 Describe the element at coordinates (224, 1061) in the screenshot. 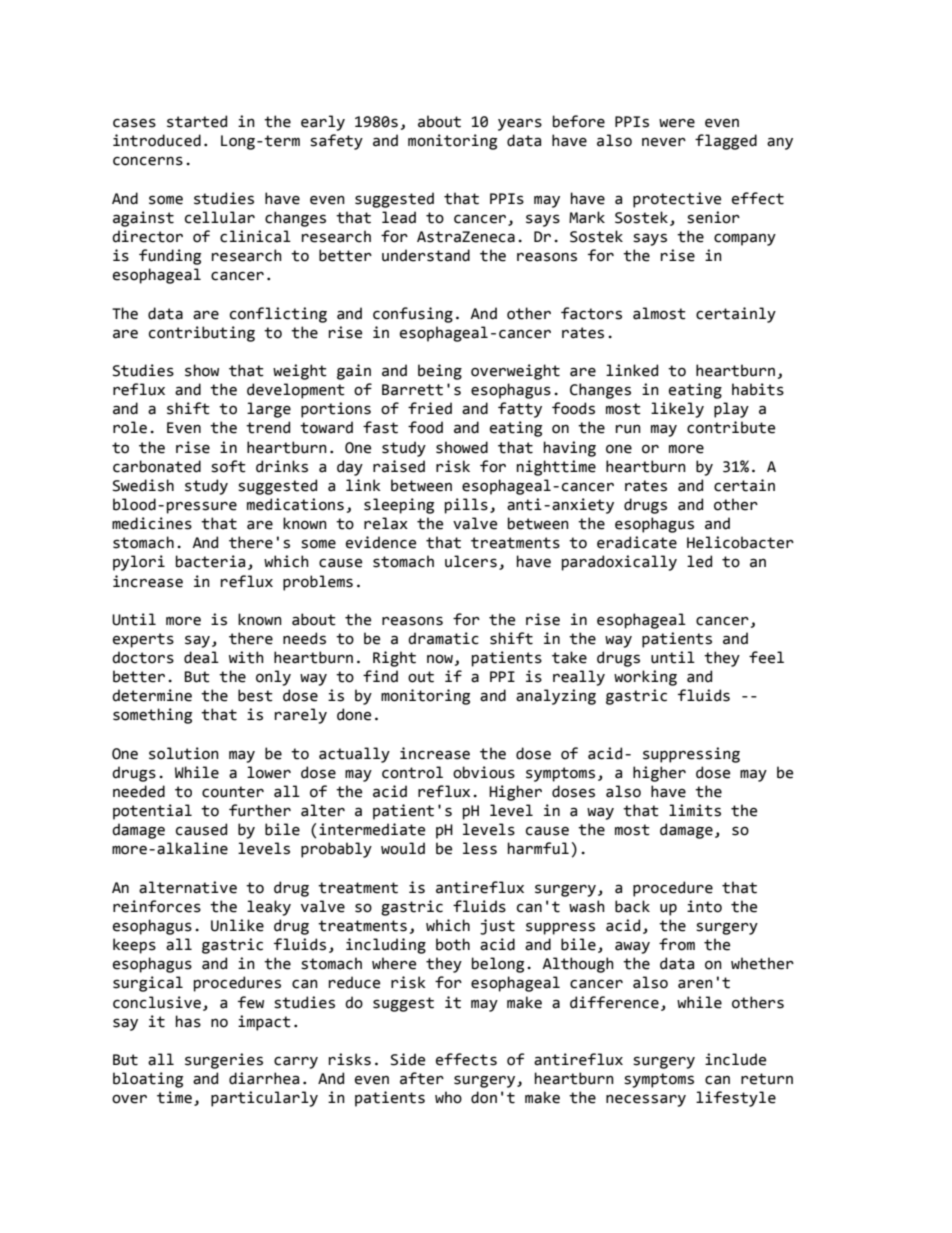

I see `surgeries` at that location.
